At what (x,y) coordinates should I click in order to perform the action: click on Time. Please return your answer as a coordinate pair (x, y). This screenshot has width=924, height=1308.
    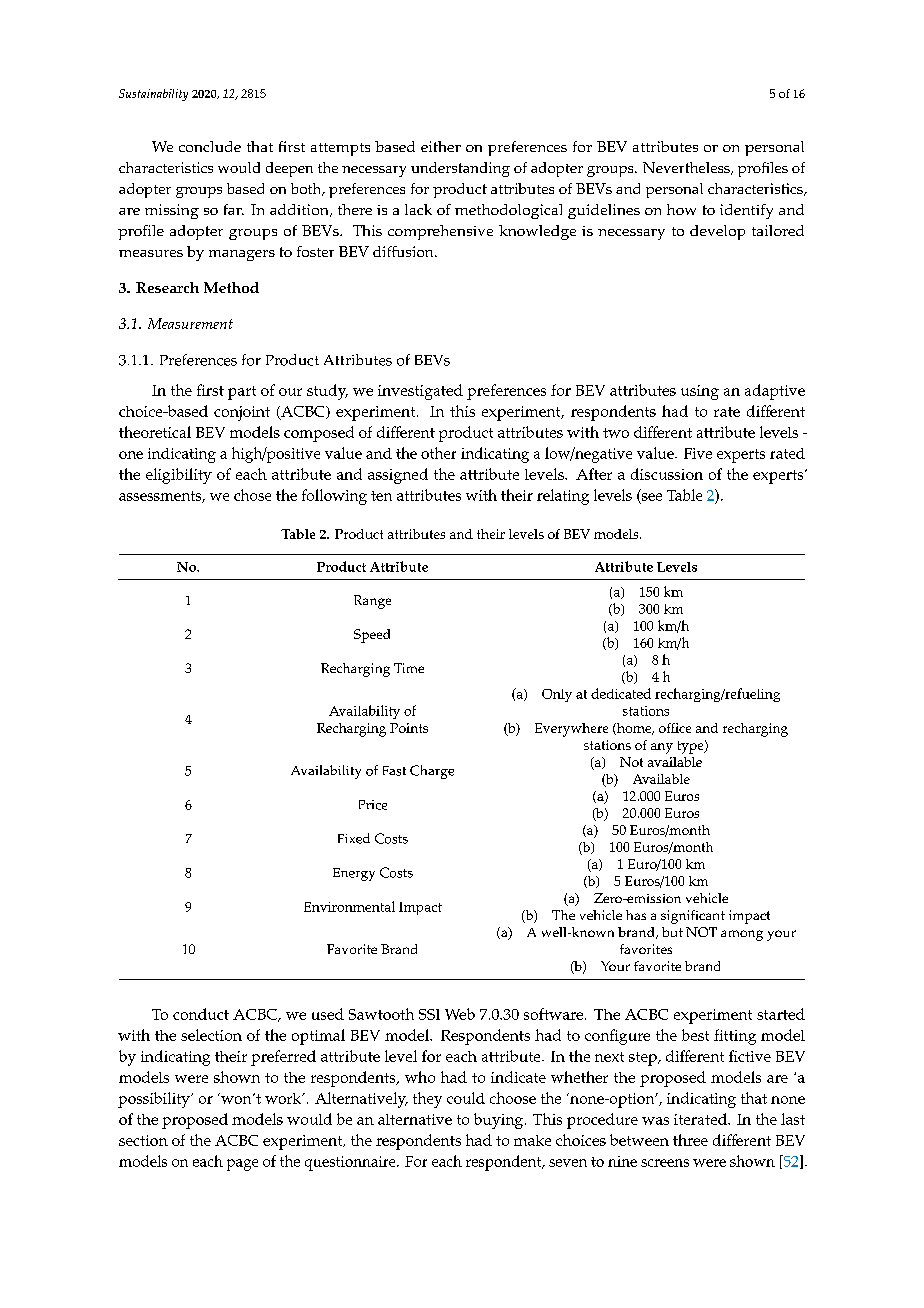
    Looking at the image, I should click on (409, 668).
